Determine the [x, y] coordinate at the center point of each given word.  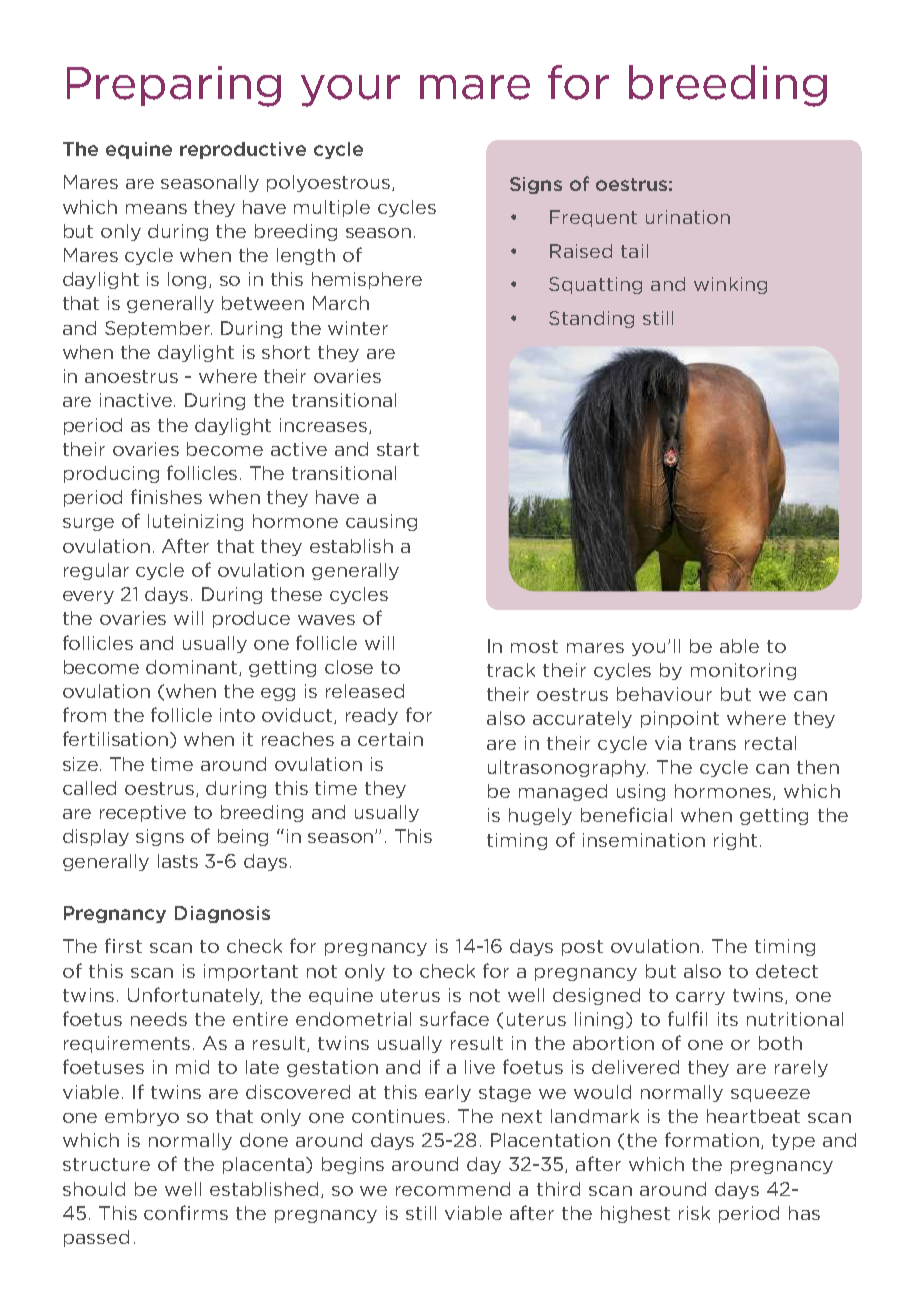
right [735, 841]
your [350, 91]
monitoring [743, 671]
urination [688, 217]
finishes [166, 496]
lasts [178, 861]
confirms [186, 1212]
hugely [540, 816]
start [398, 449]
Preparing [174, 86]
